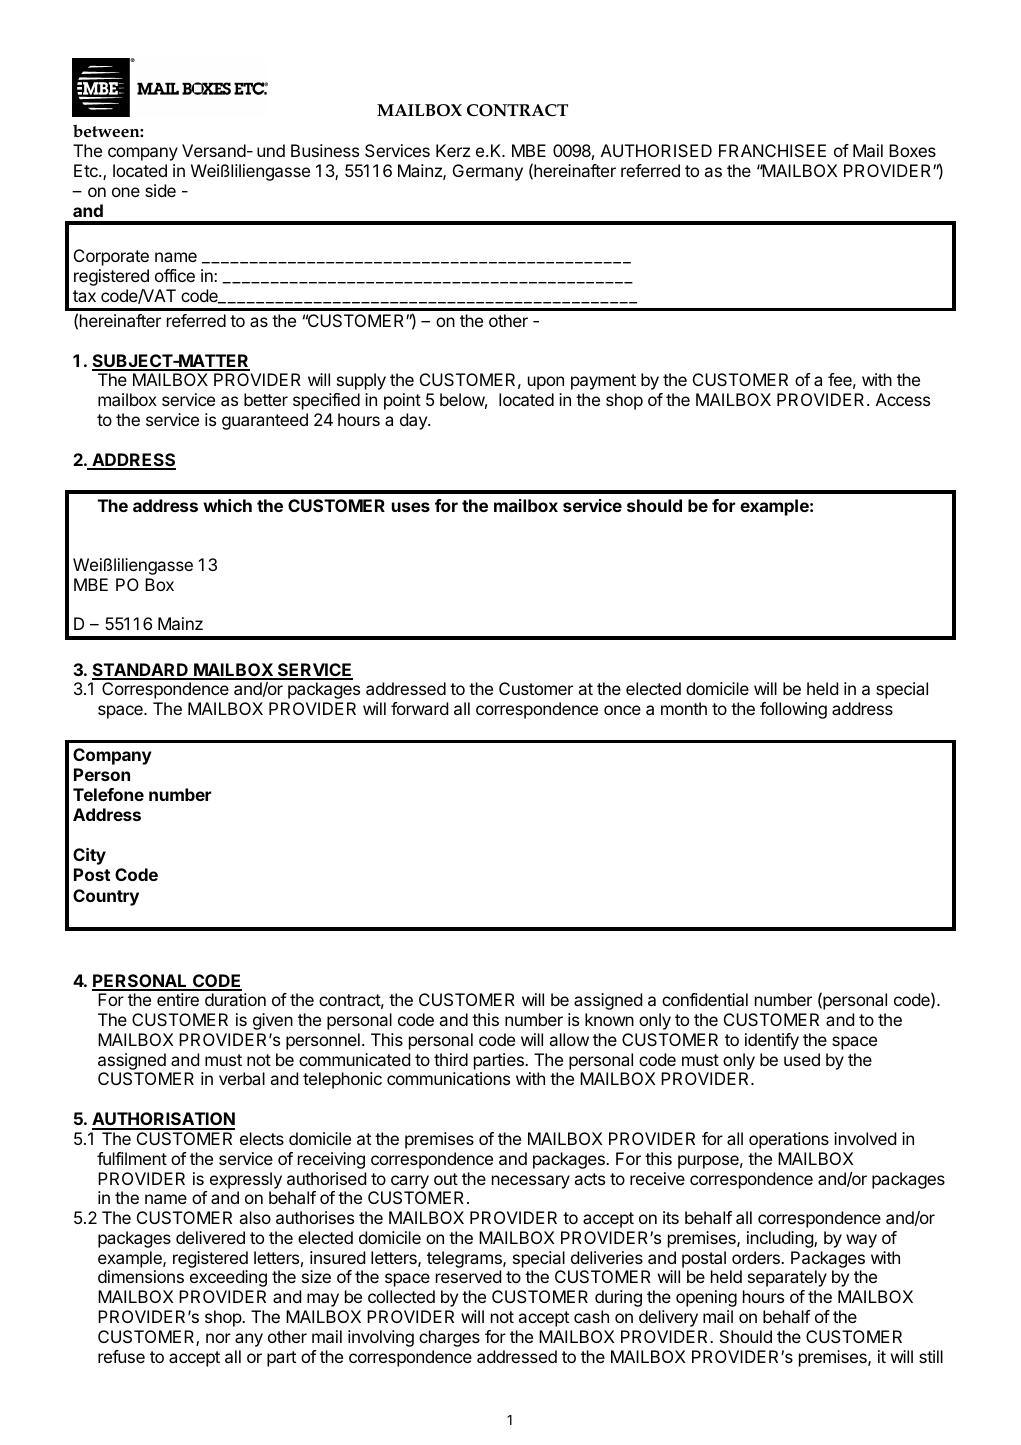 This screenshot has height=1445, width=1021. I want to click on forward, so click(419, 708).
